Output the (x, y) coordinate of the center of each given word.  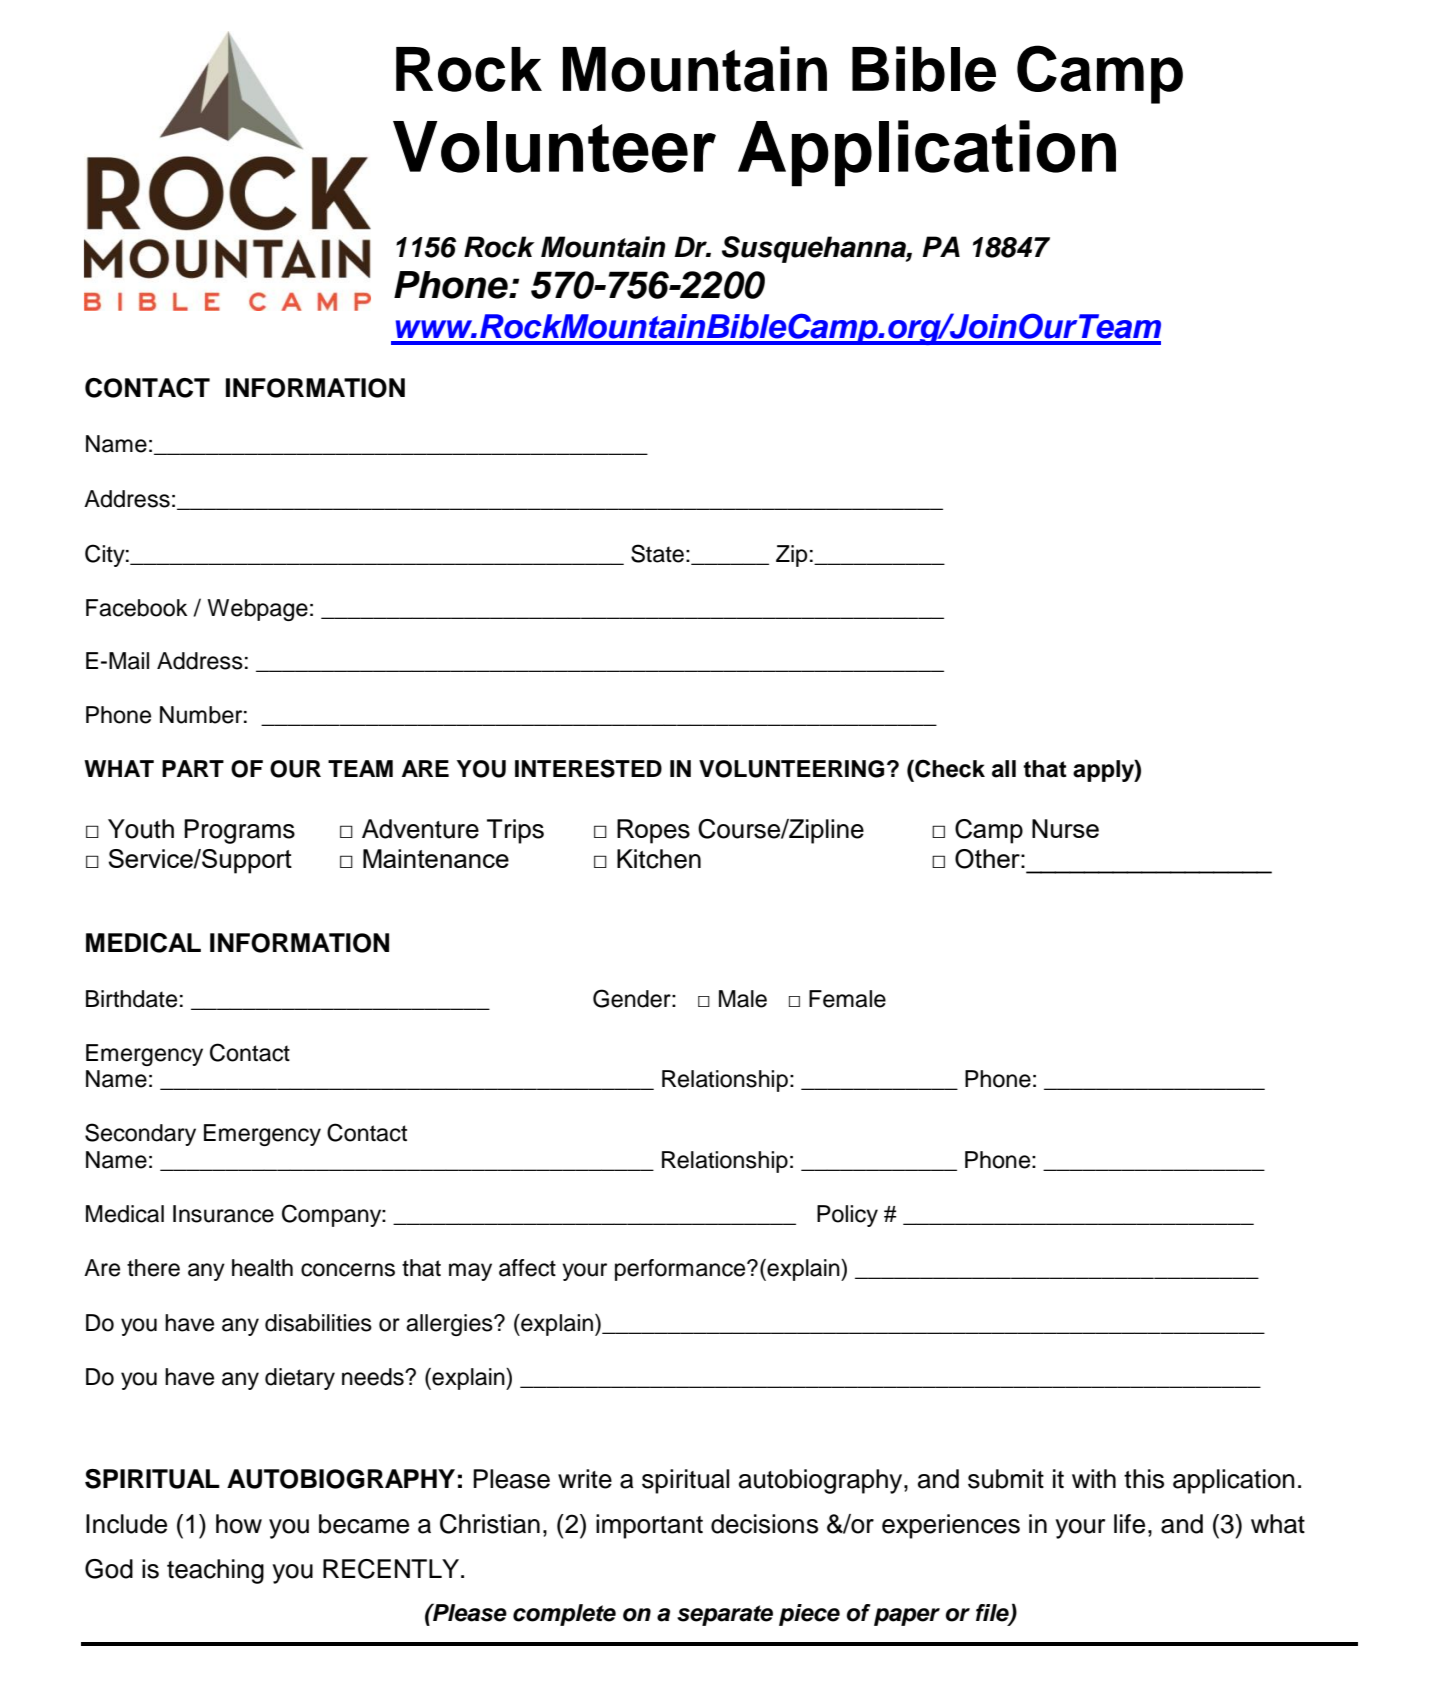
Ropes (653, 831)
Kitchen (659, 859)
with (1094, 1478)
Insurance (223, 1214)
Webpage (257, 610)
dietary (300, 1379)
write (585, 1479)
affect (527, 1268)
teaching (215, 1571)
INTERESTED (588, 768)
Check (949, 768)
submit (1006, 1479)
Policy (847, 1216)
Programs (239, 831)
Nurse (1065, 828)
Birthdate (131, 999)
